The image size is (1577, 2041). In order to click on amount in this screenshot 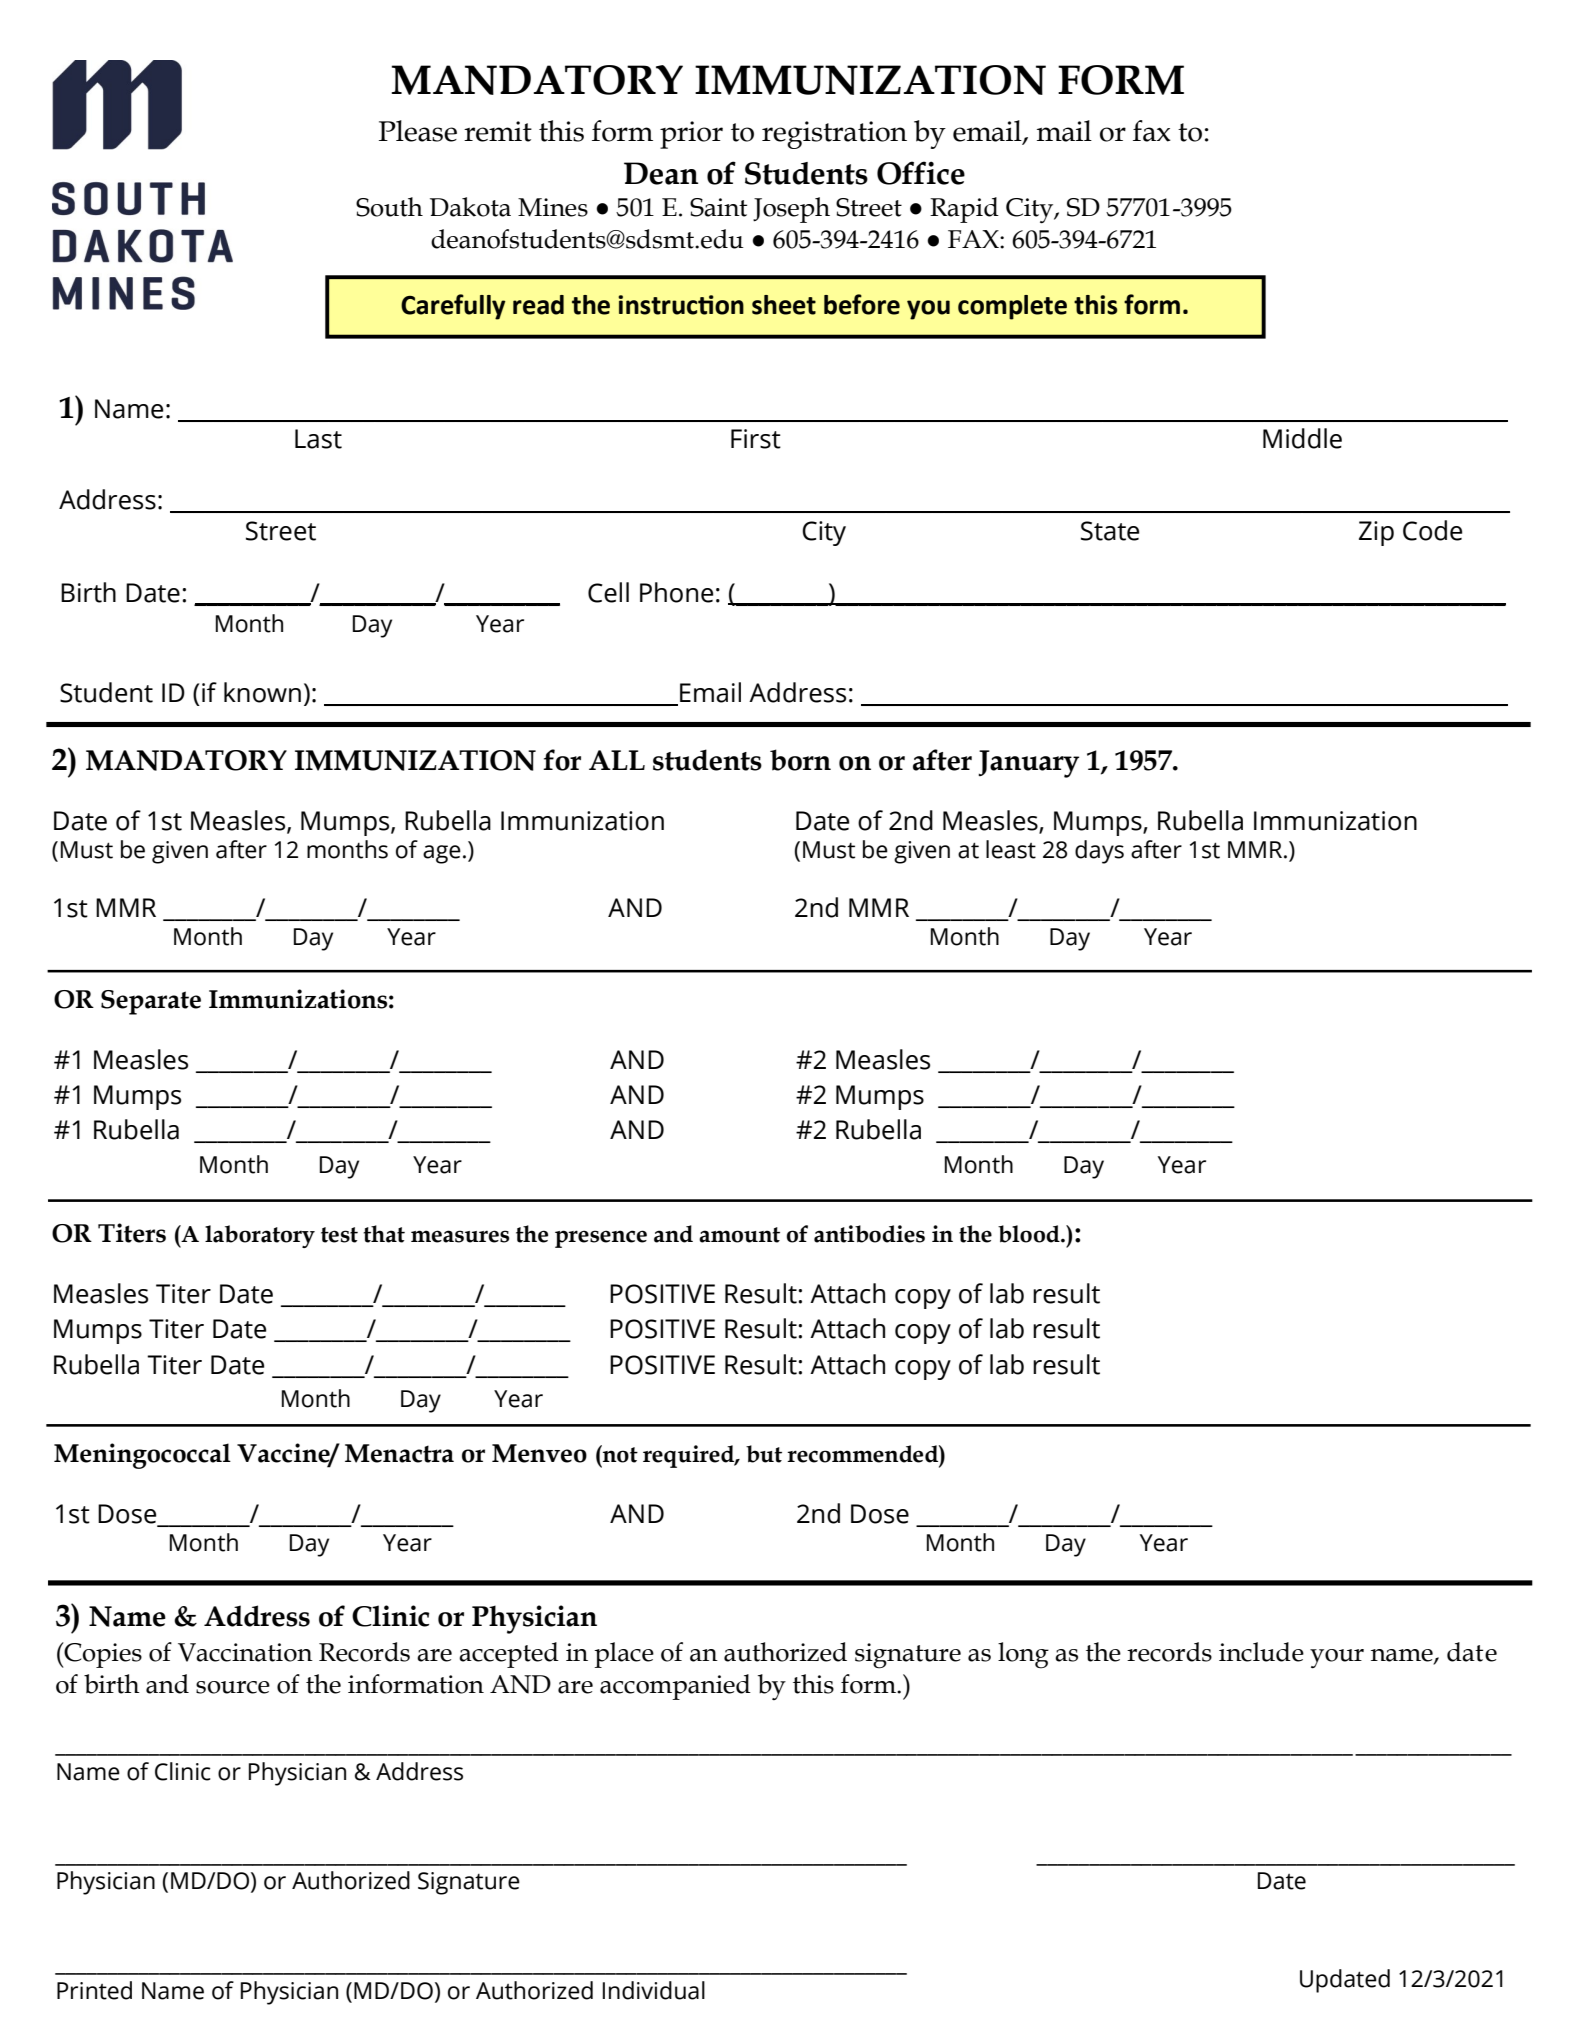, I will do `click(739, 1235)`.
